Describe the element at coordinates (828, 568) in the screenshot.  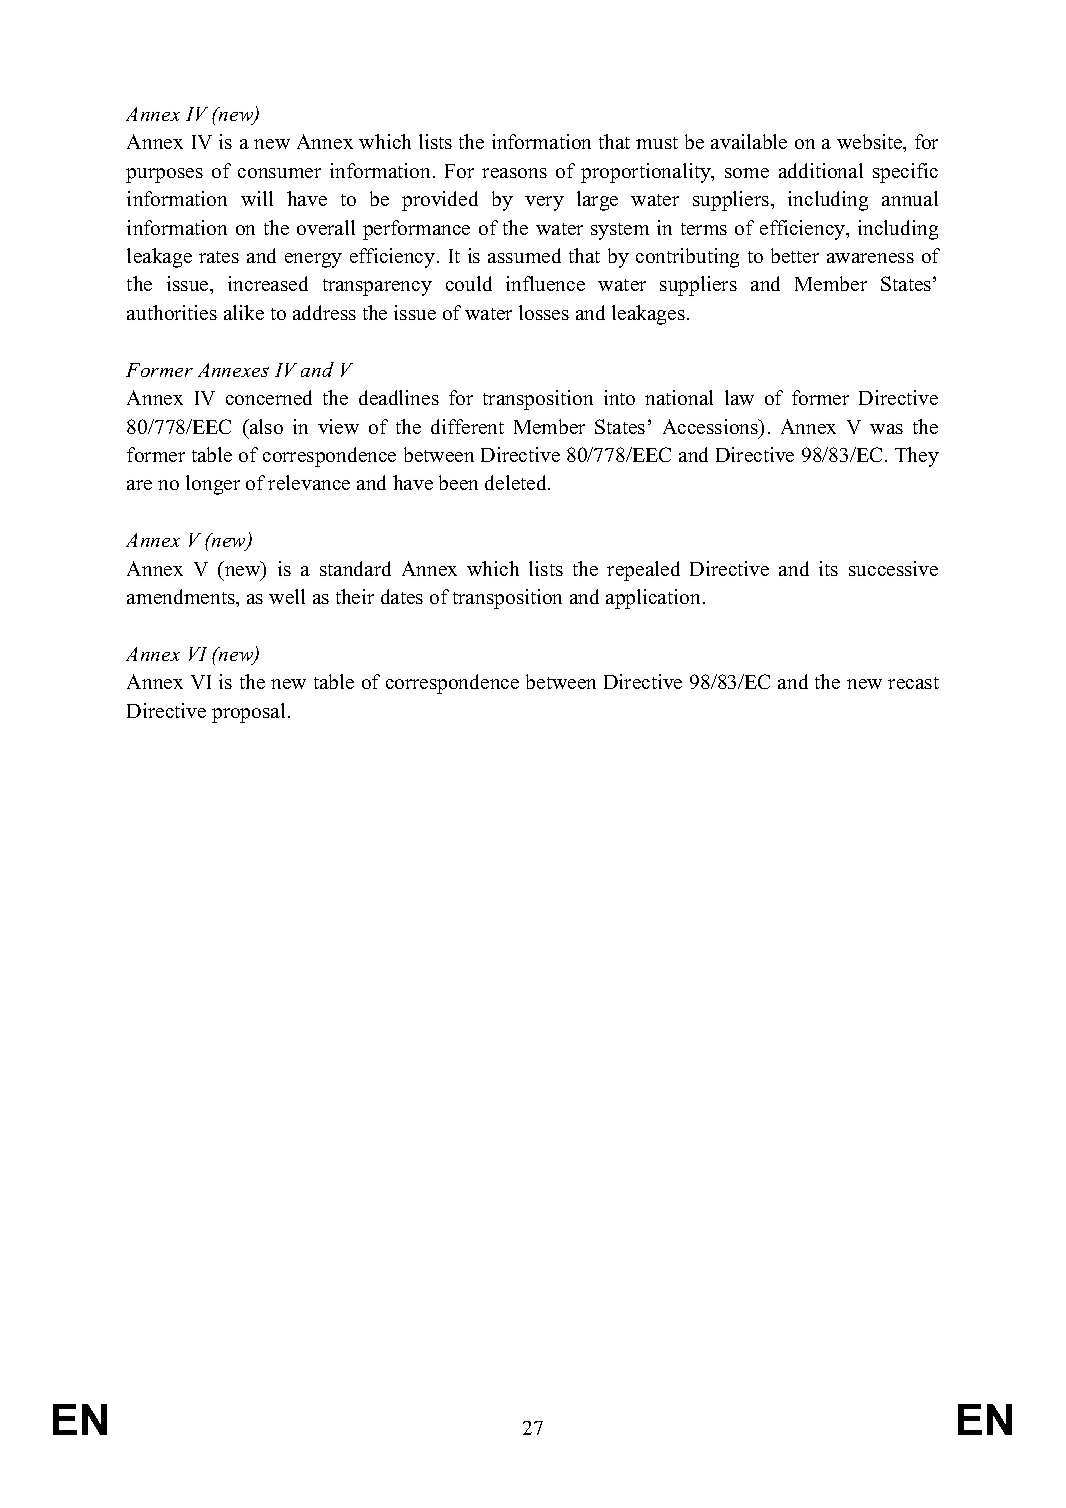
I see `its` at that location.
